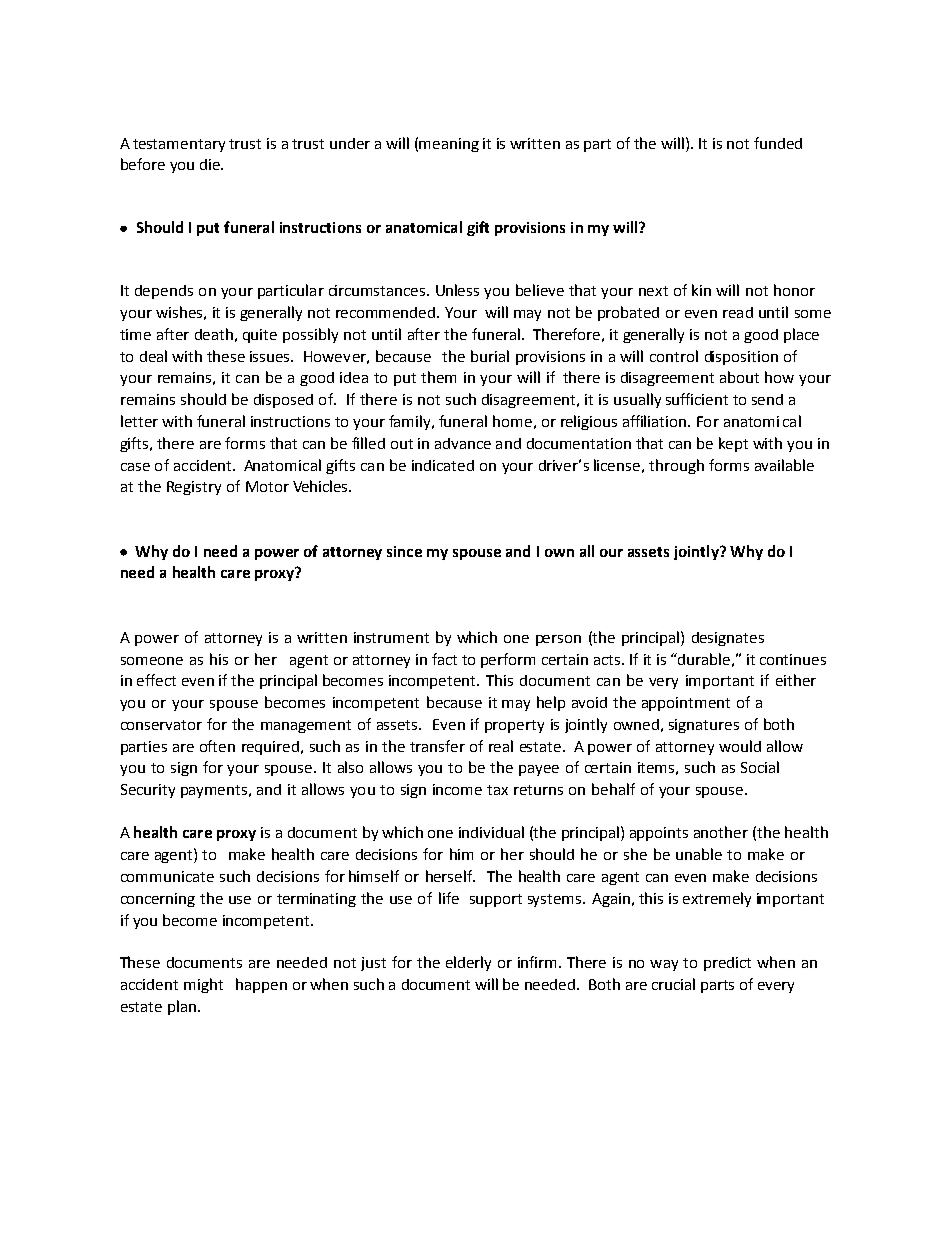 This page has height=1233, width=952. I want to click on elderly, so click(468, 963).
